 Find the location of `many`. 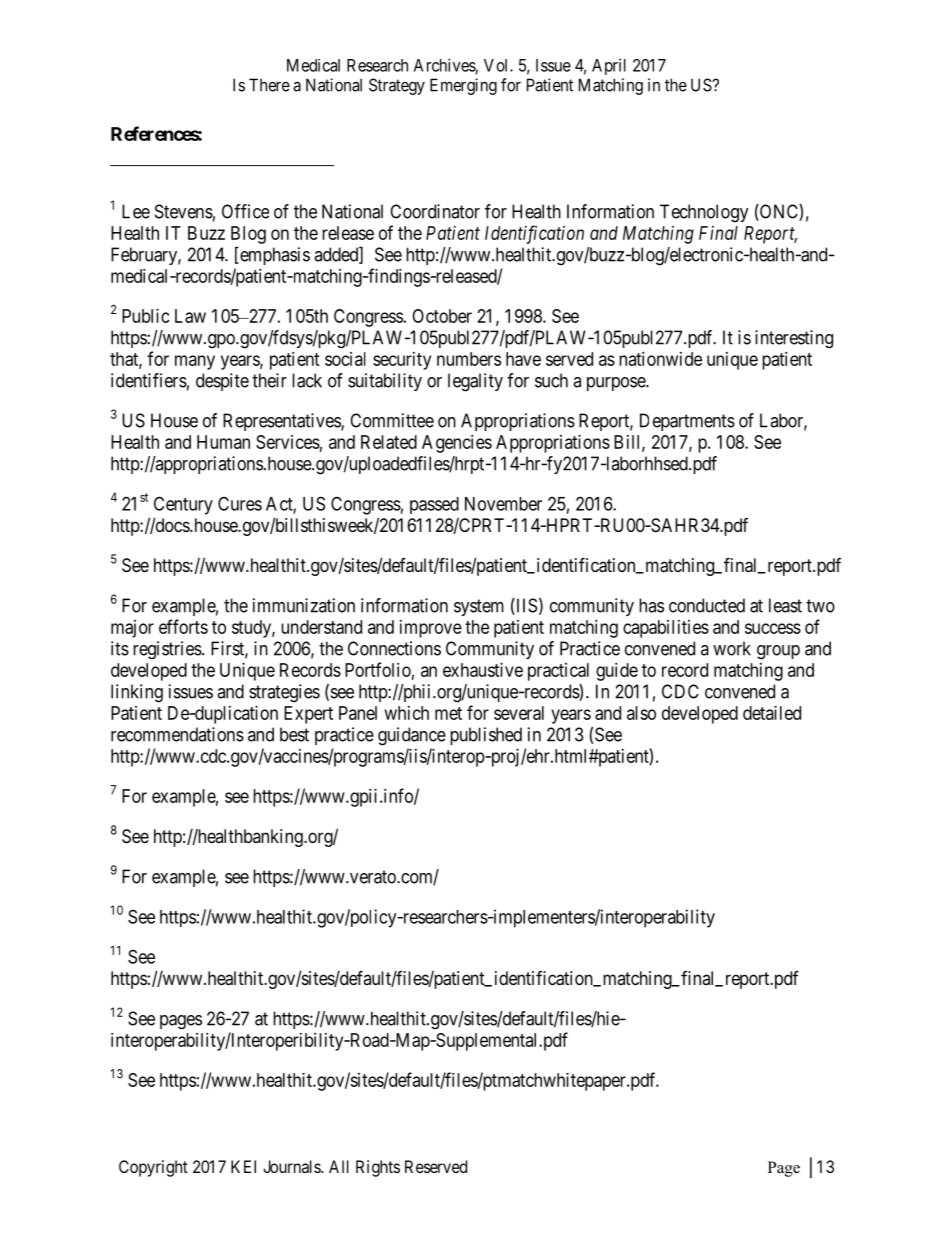

many is located at coordinates (195, 362).
